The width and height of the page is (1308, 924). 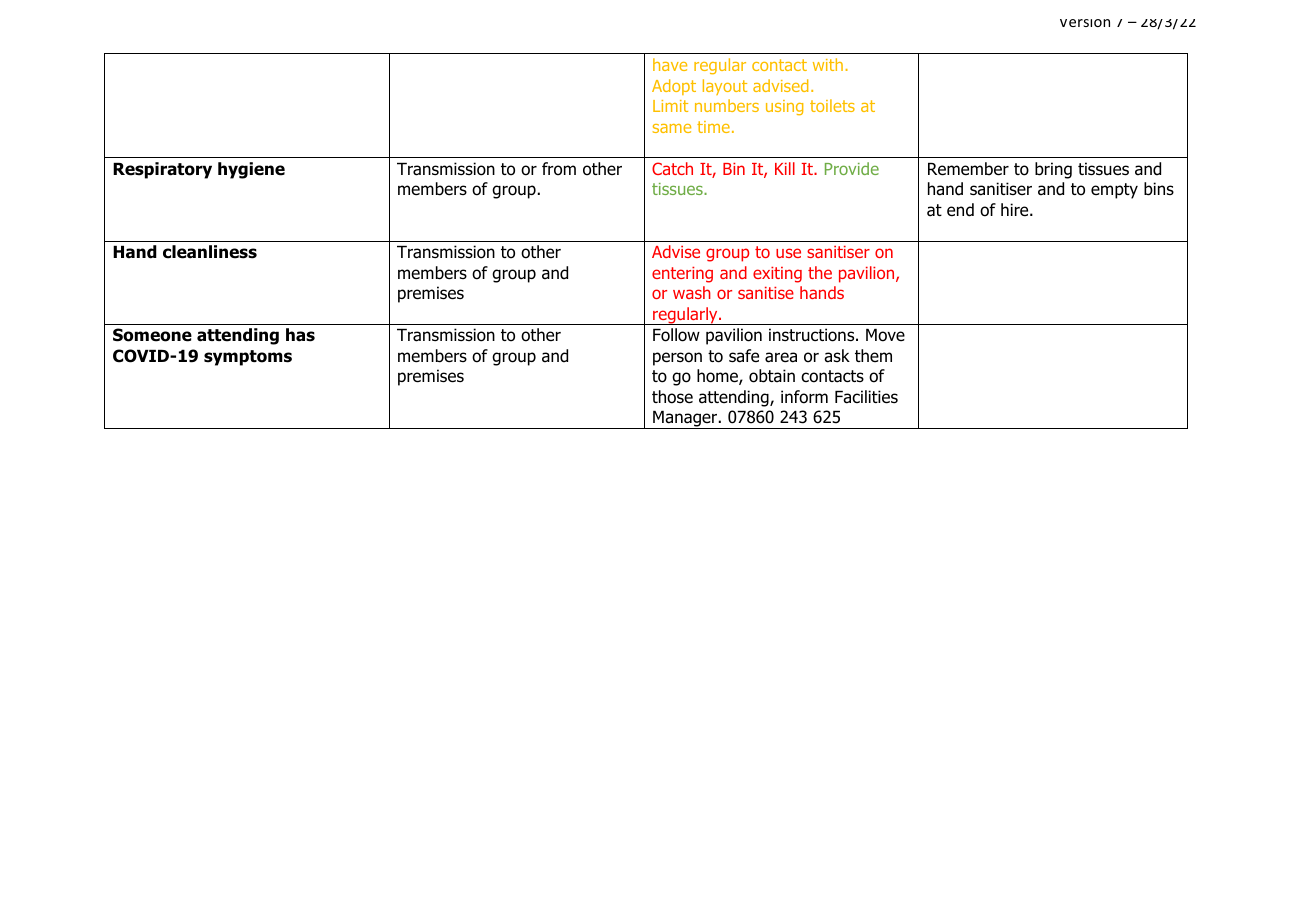 What do you see at coordinates (866, 397) in the page?
I see `Facilities` at bounding box center [866, 397].
